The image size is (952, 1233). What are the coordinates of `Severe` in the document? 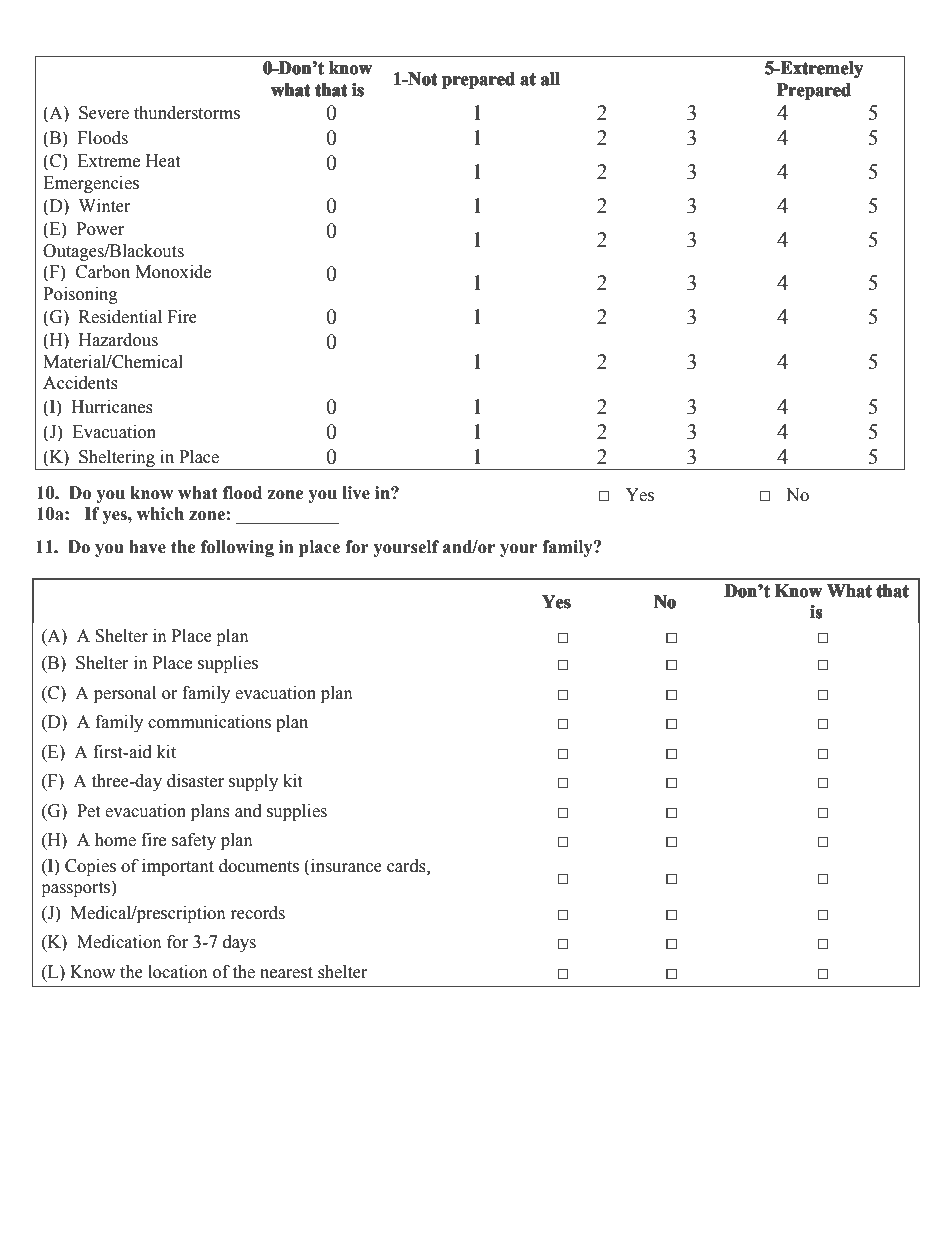 It's located at (104, 113).
